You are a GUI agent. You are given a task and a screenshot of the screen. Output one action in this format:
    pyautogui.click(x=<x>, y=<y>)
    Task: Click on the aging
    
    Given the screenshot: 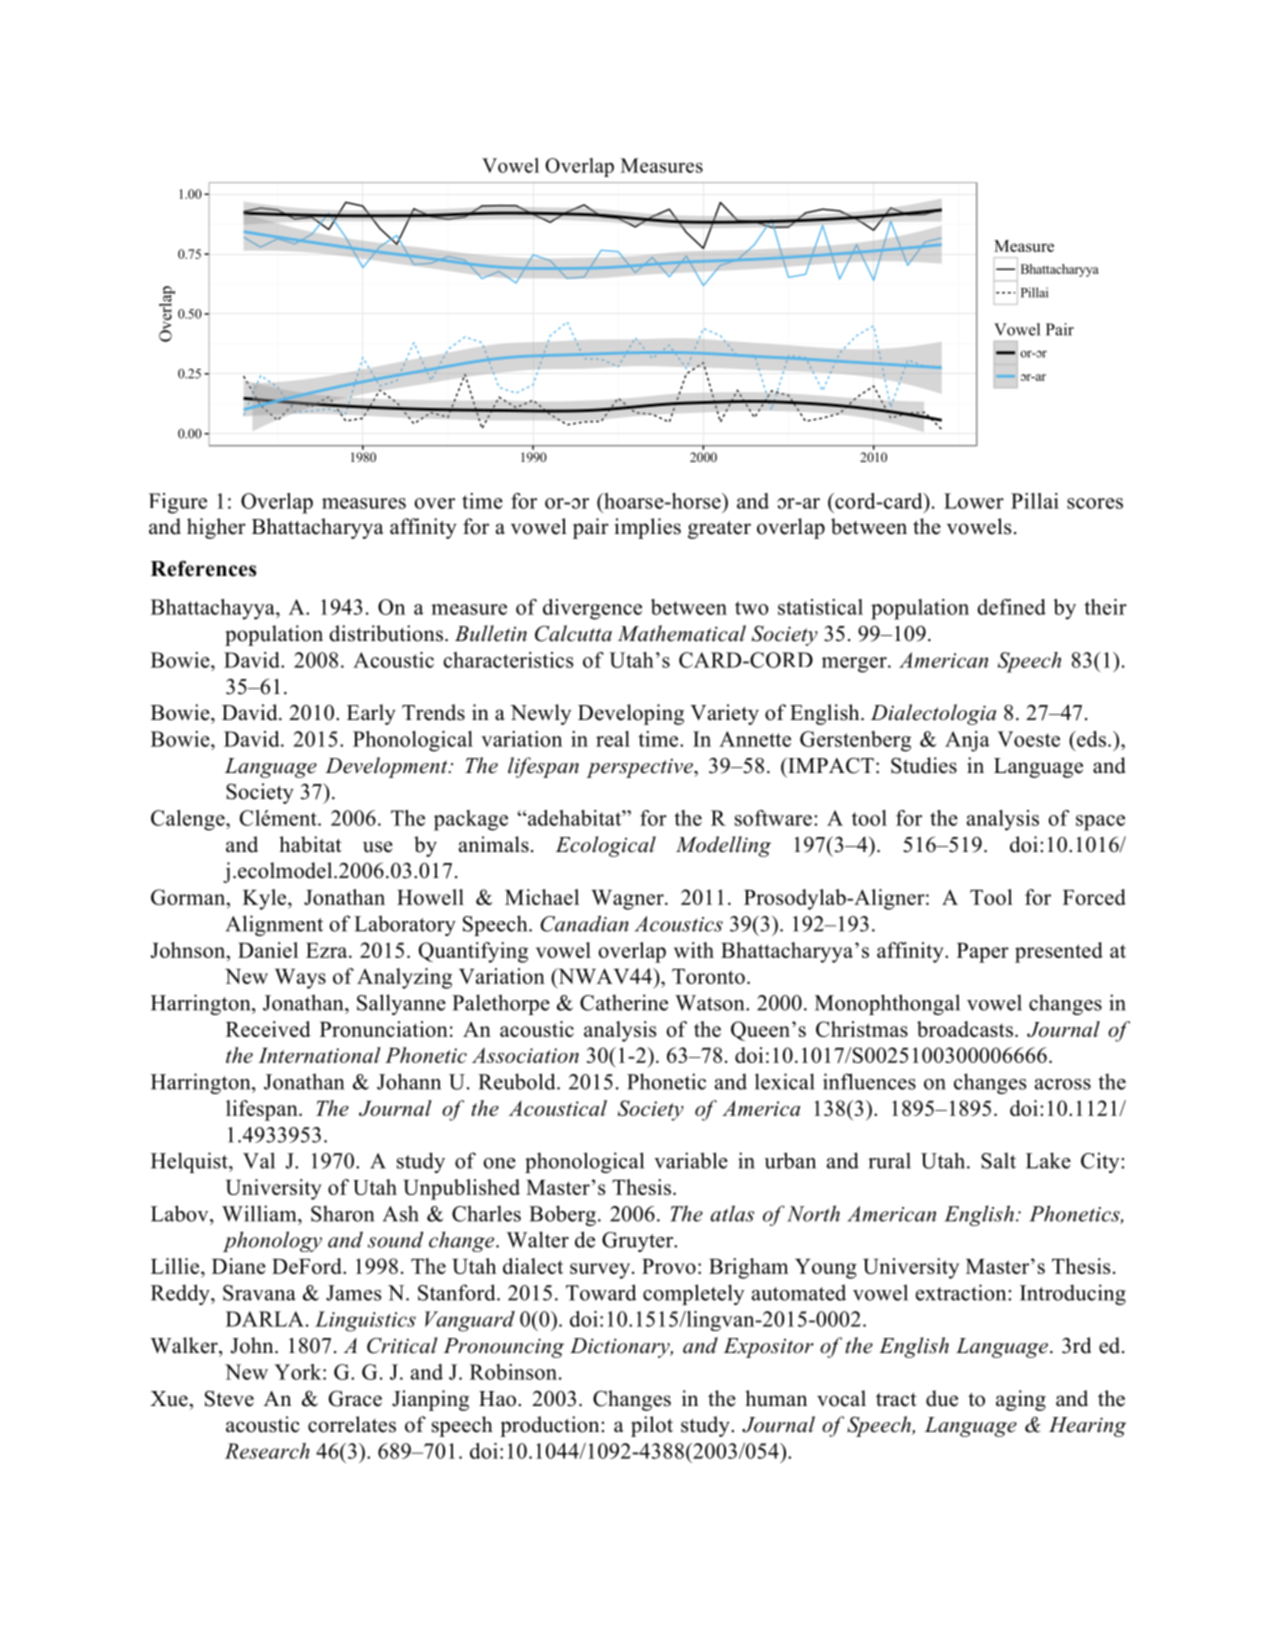 What is the action you would take?
    pyautogui.click(x=1021, y=1400)
